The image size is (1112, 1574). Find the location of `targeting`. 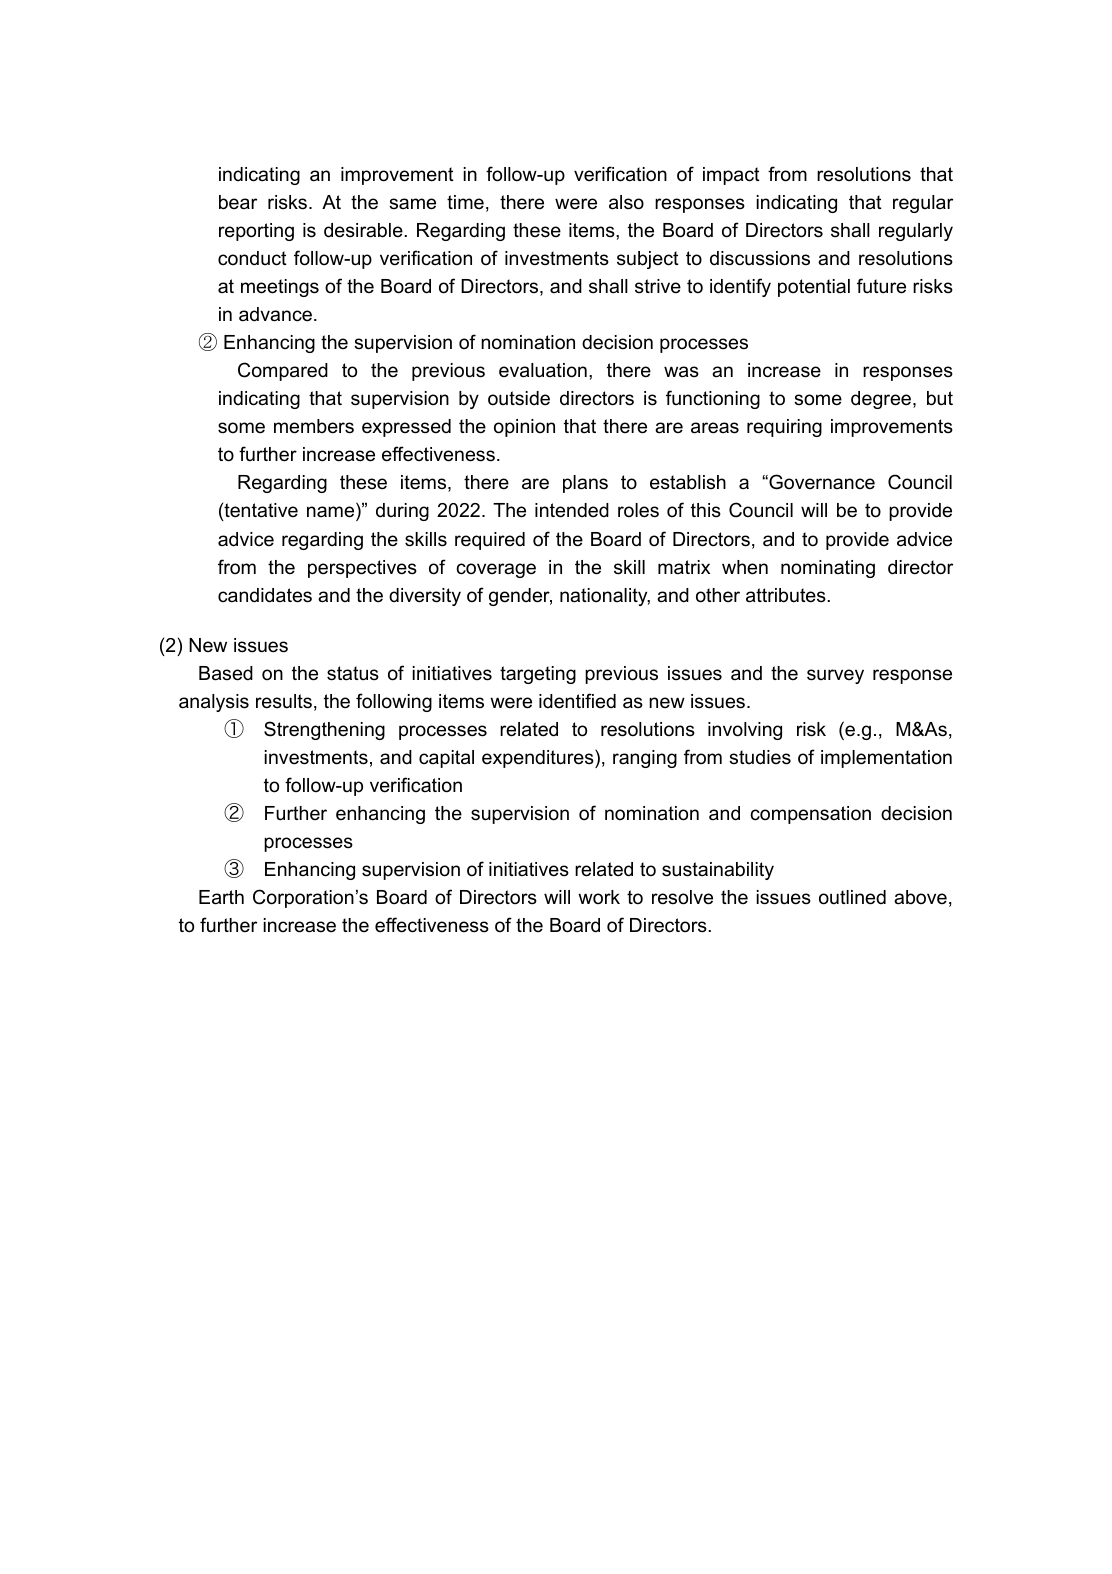

targeting is located at coordinates (538, 675).
